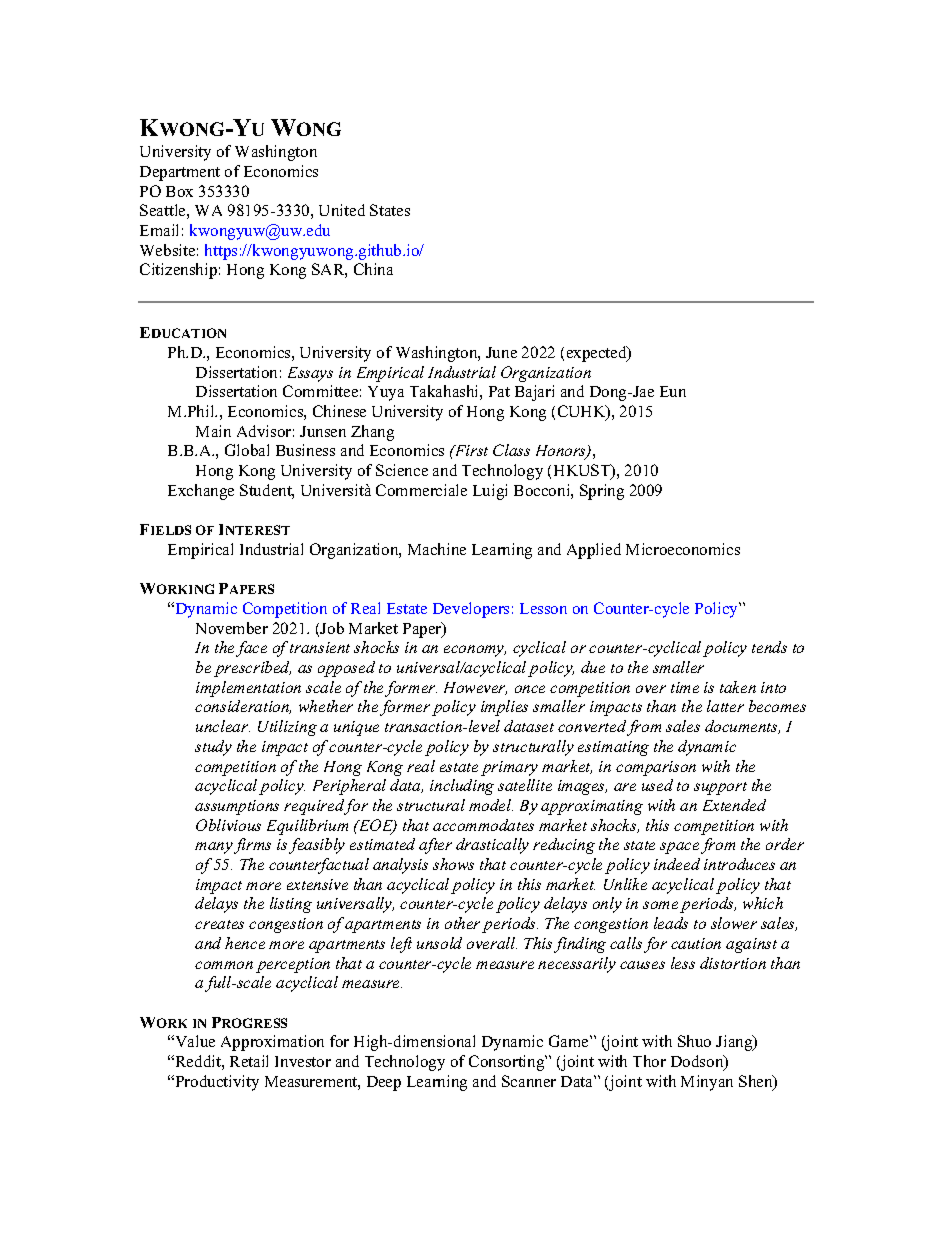 This page has width=952, height=1233. Describe the element at coordinates (769, 647) in the page. I see `tends` at that location.
